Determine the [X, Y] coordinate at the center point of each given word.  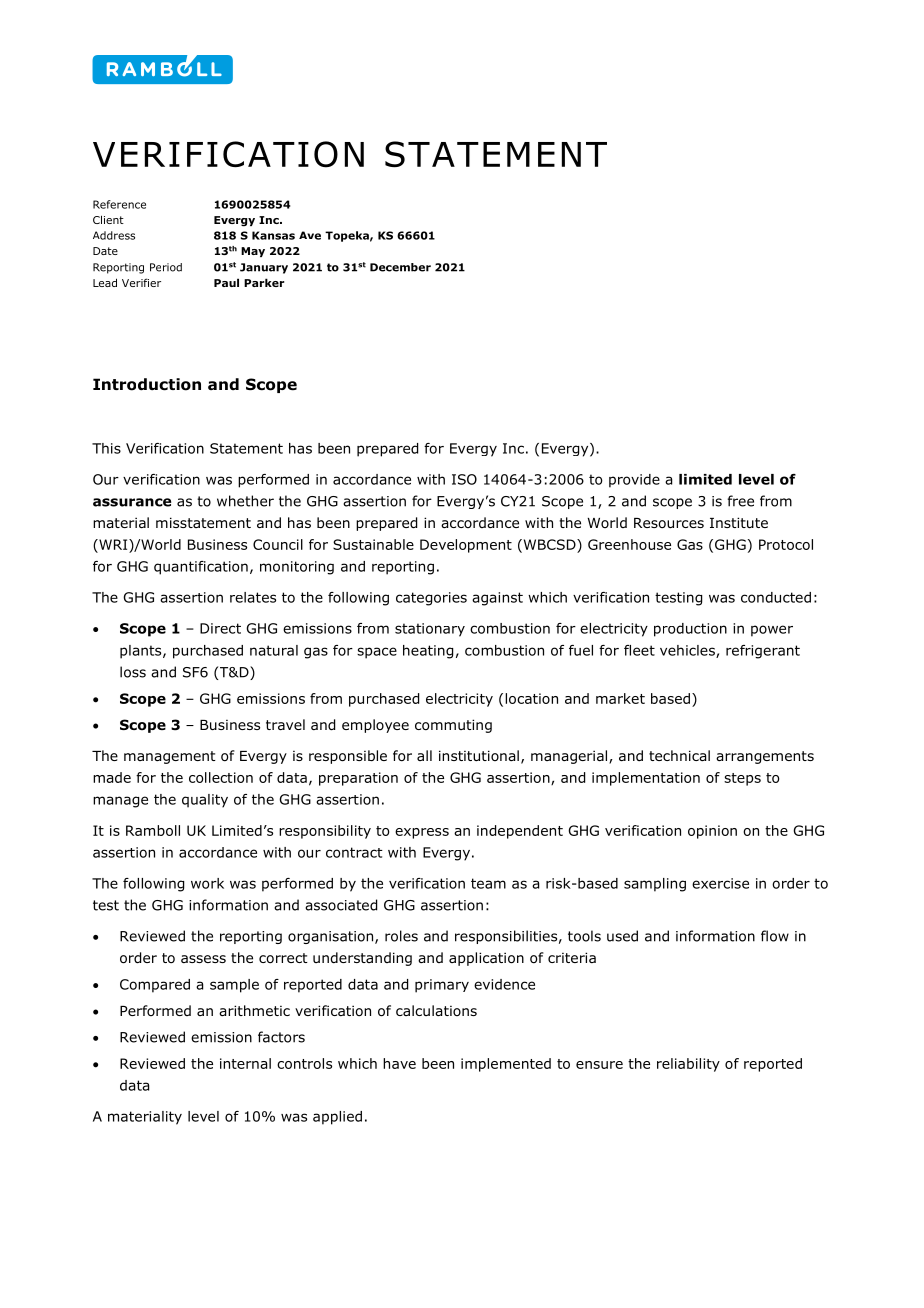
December [400, 267]
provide [634, 481]
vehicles [688, 651]
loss [133, 672]
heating [428, 652]
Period [166, 267]
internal [245, 1063]
